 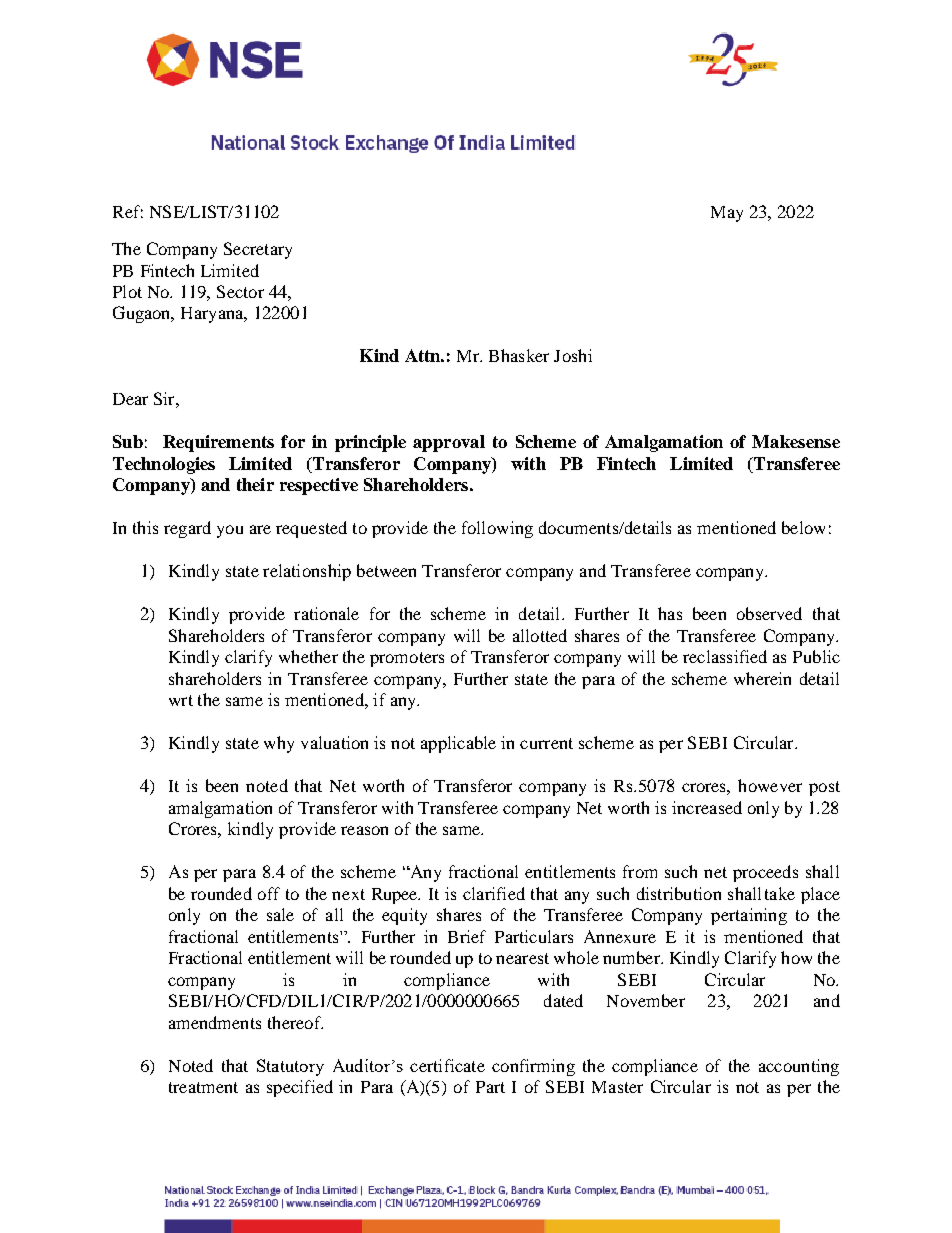 What do you see at coordinates (258, 250) in the screenshot?
I see `Secretary` at bounding box center [258, 250].
